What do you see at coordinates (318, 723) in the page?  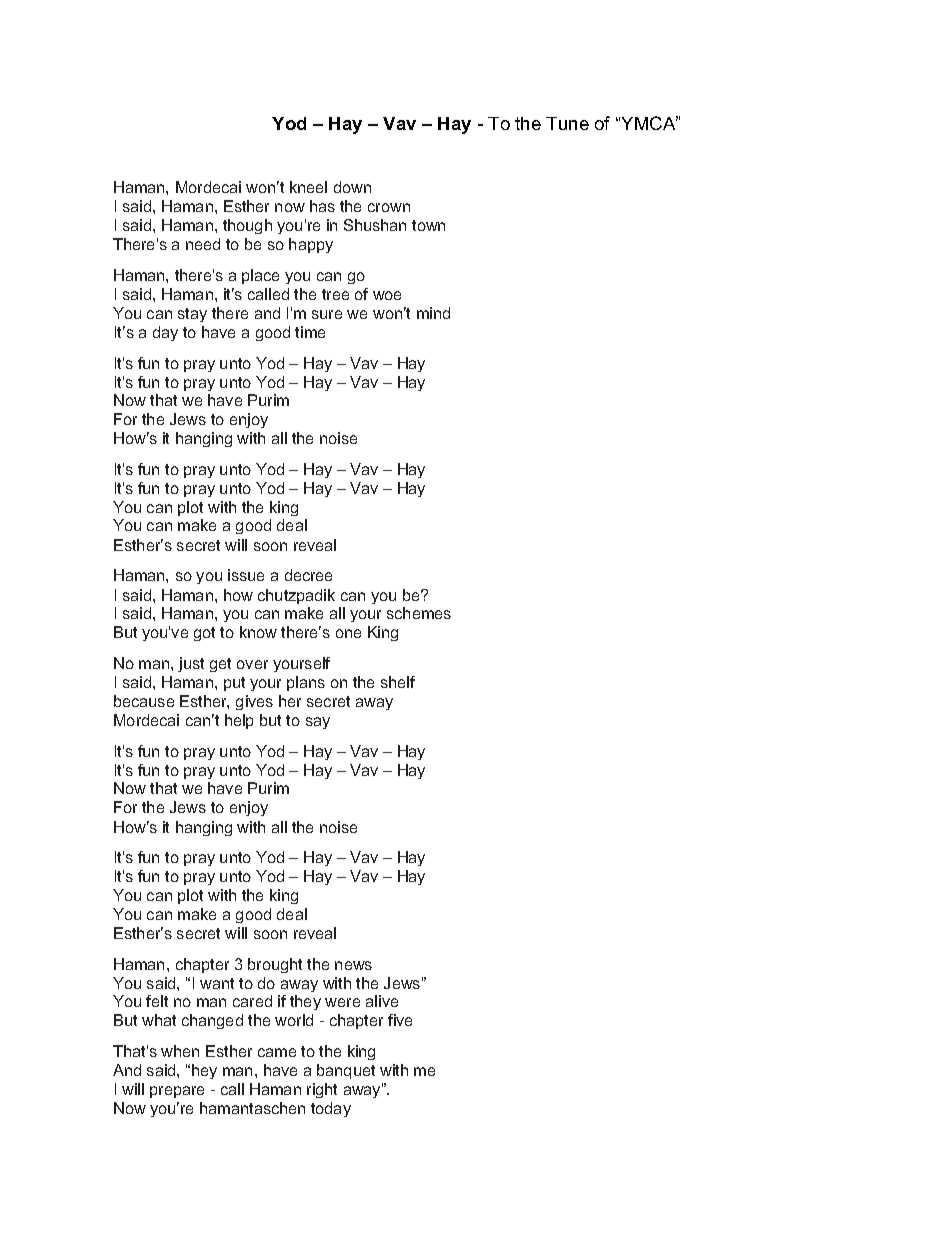 I see `say` at bounding box center [318, 723].
